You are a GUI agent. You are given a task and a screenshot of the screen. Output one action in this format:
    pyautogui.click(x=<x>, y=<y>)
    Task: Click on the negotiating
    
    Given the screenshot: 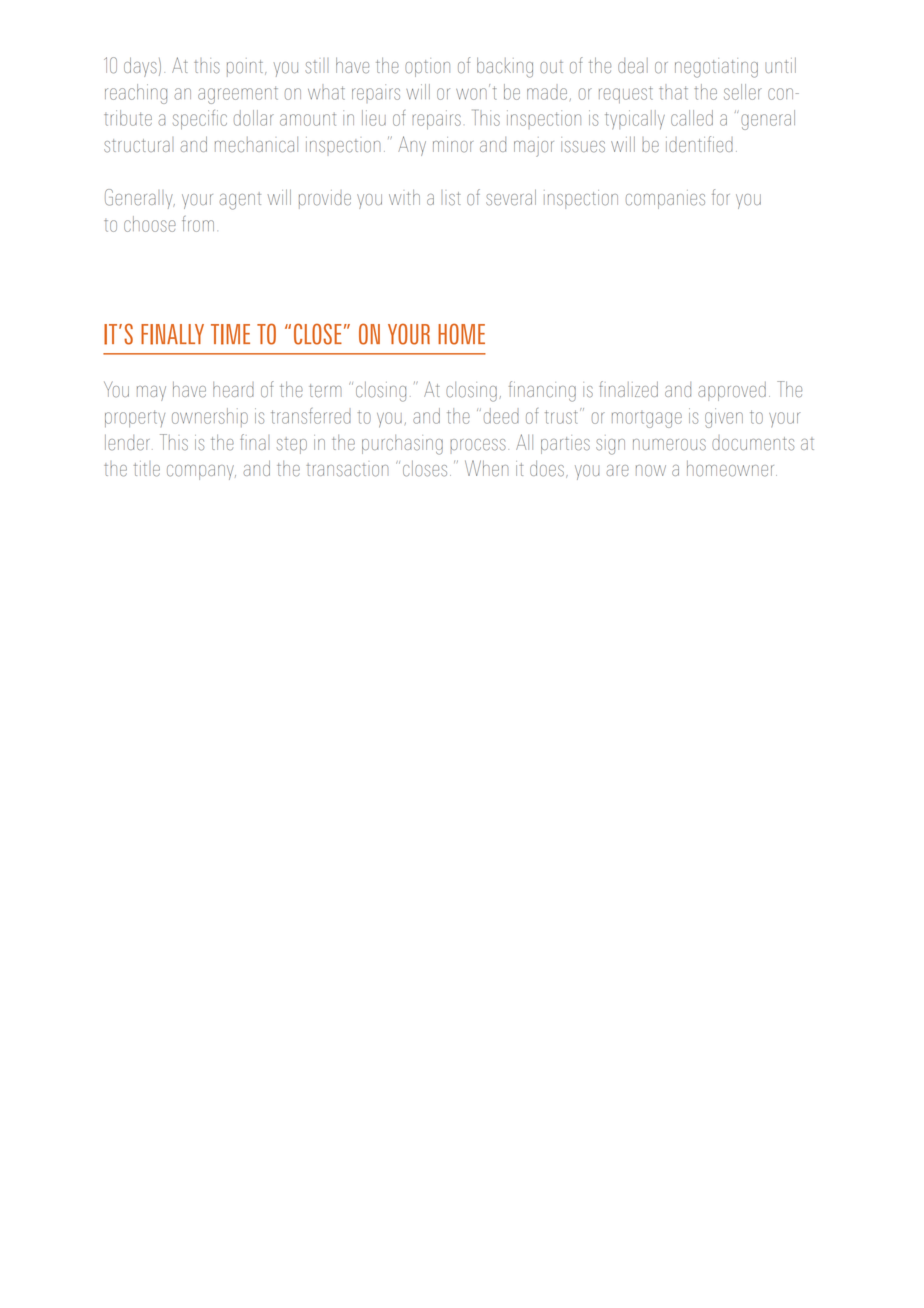 What is the action you would take?
    pyautogui.click(x=716, y=68)
